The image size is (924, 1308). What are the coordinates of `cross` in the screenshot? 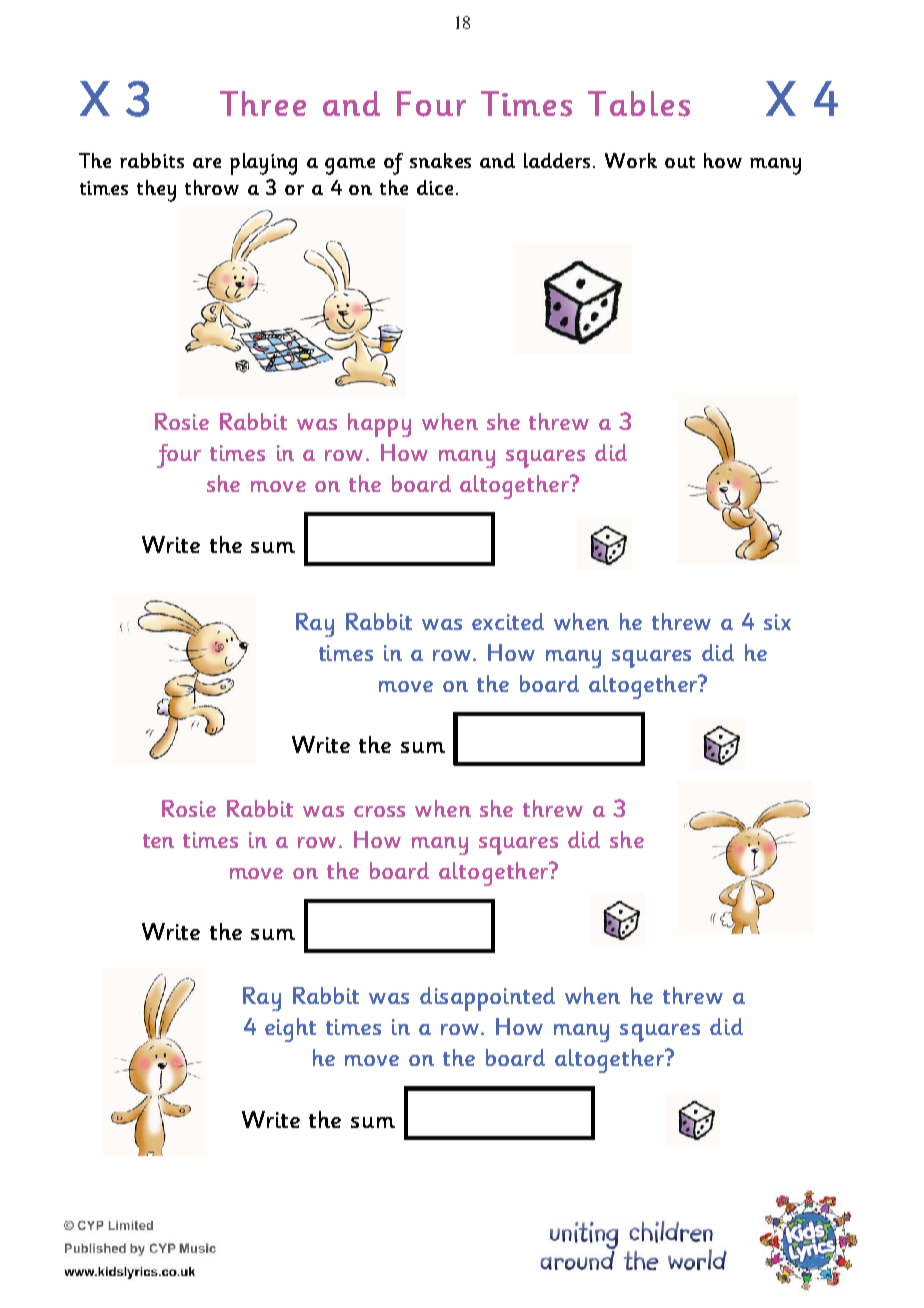 It's located at (379, 811).
